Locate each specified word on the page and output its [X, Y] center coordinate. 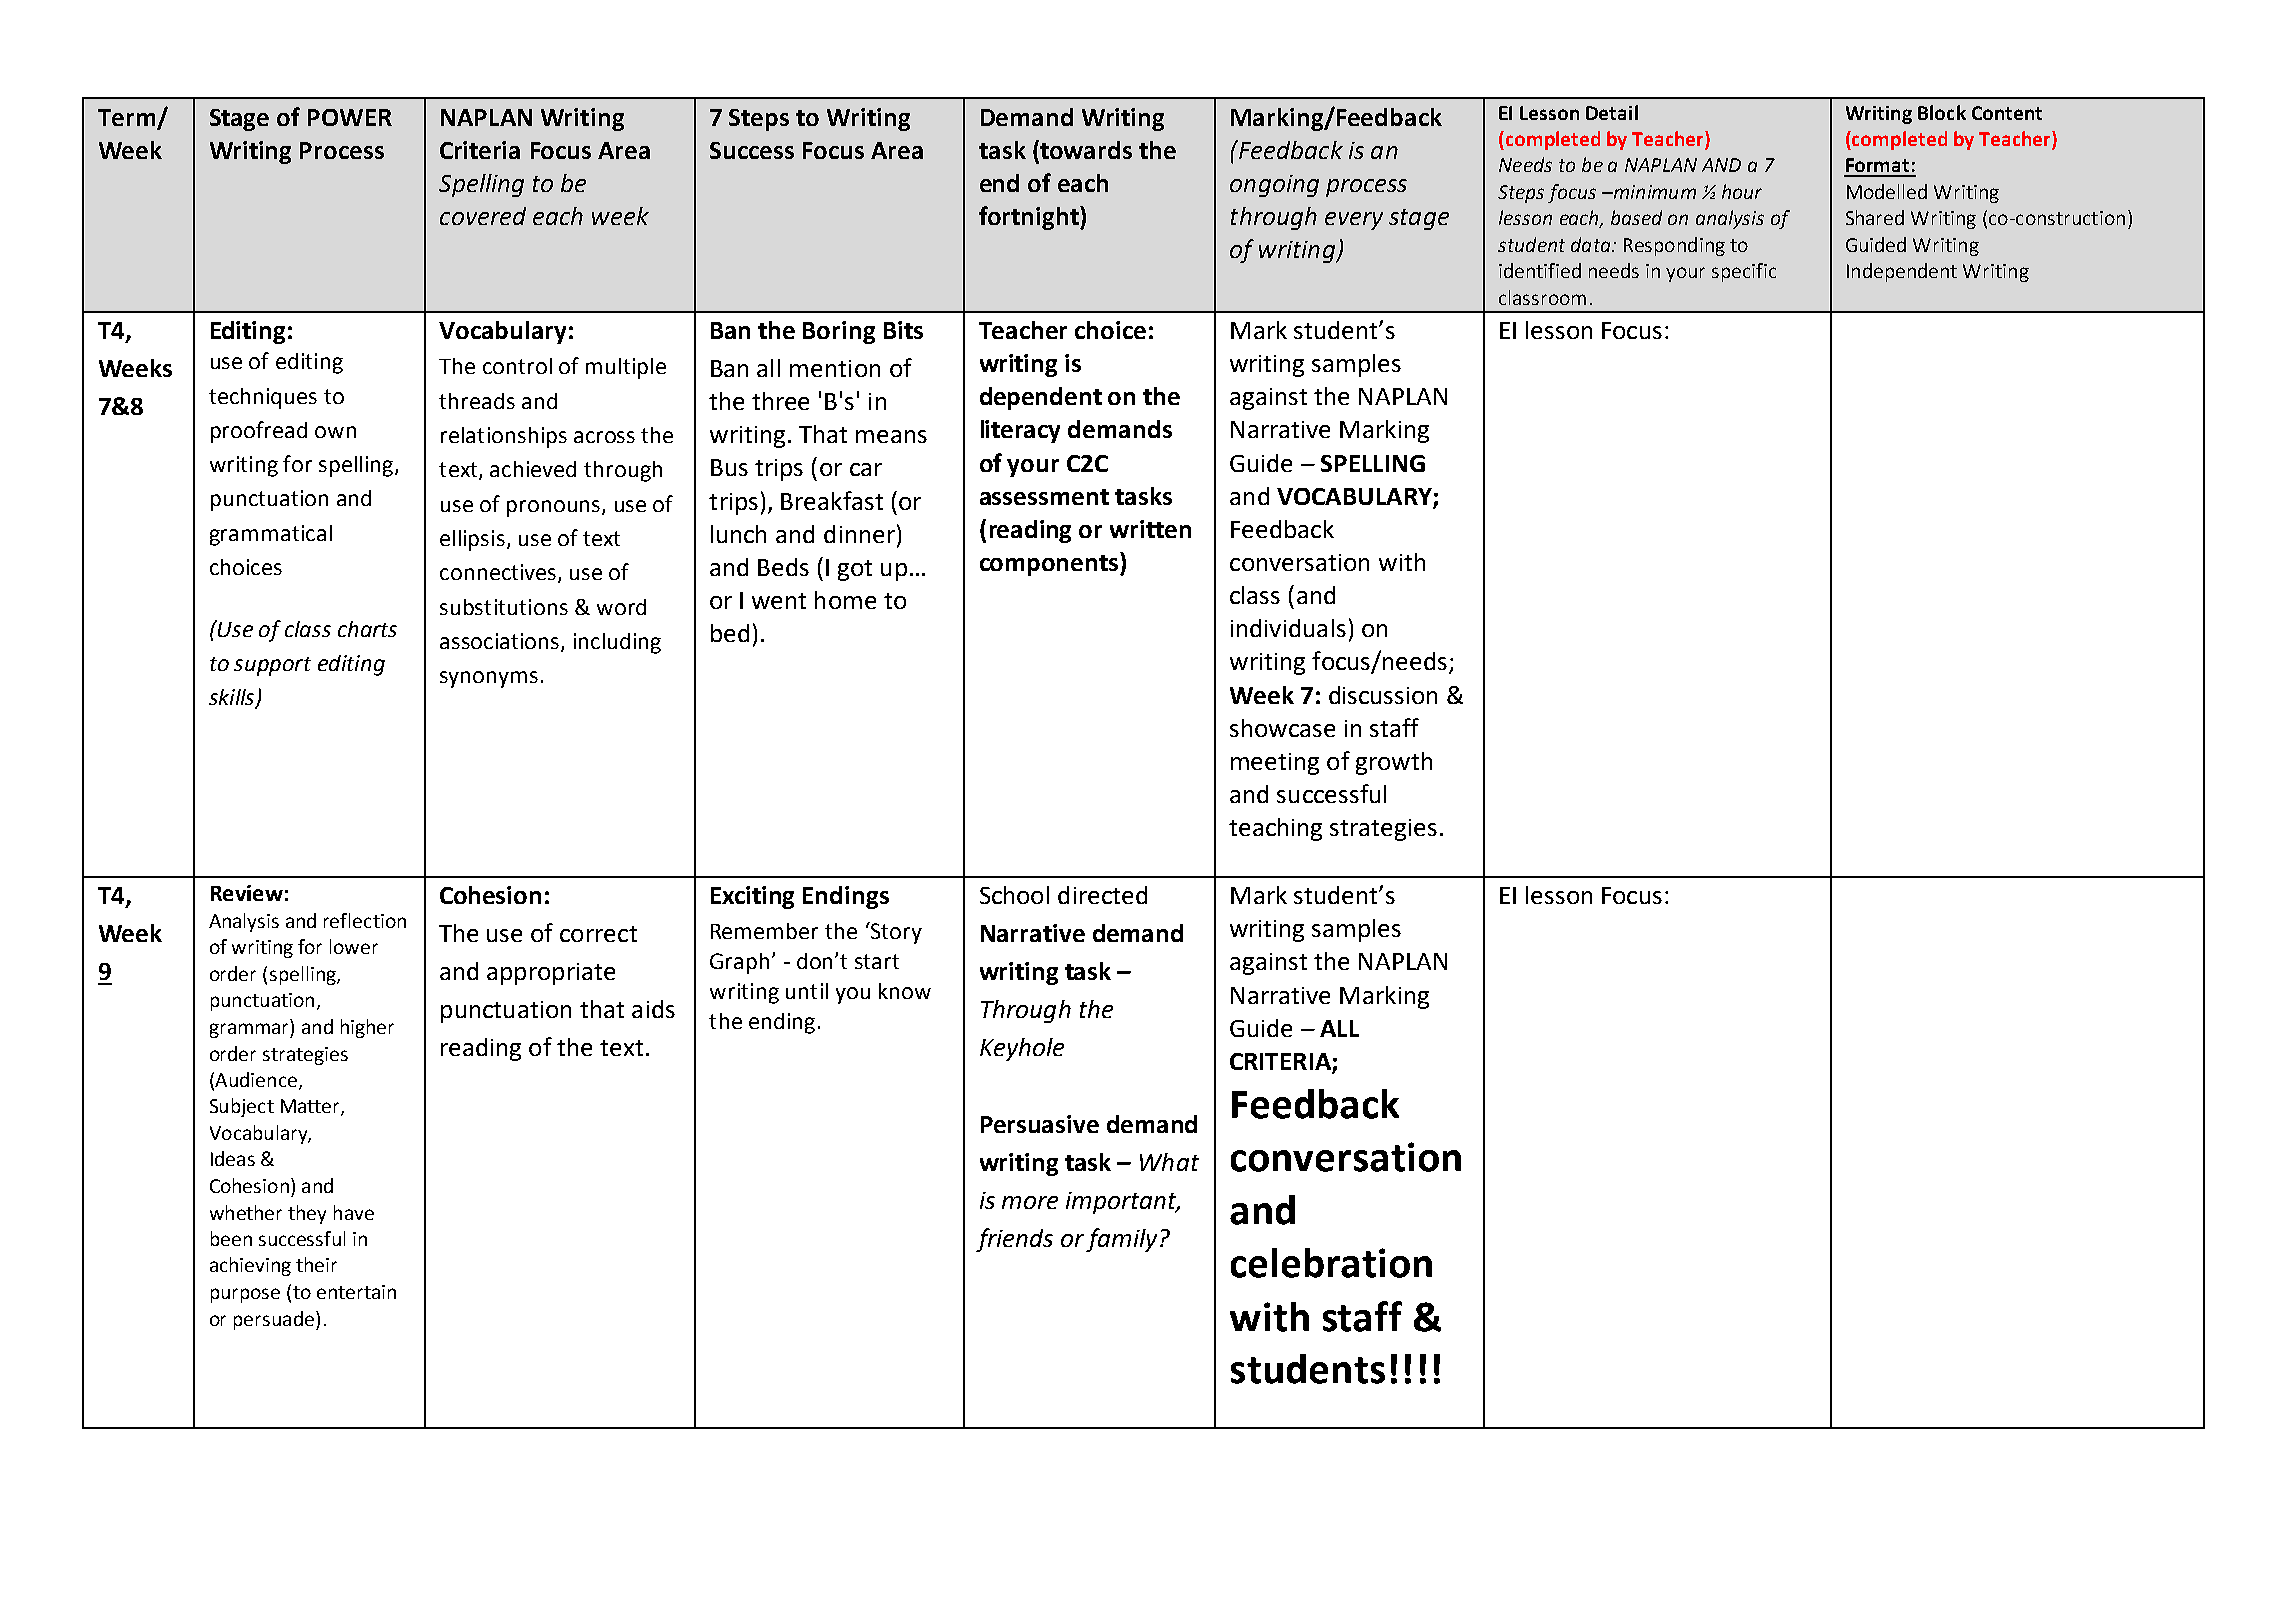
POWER [350, 117]
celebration [1331, 1263]
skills [233, 698]
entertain [356, 1292]
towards [1085, 149]
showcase [1282, 728]
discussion [1383, 695]
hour [1742, 191]
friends [1014, 1240]
